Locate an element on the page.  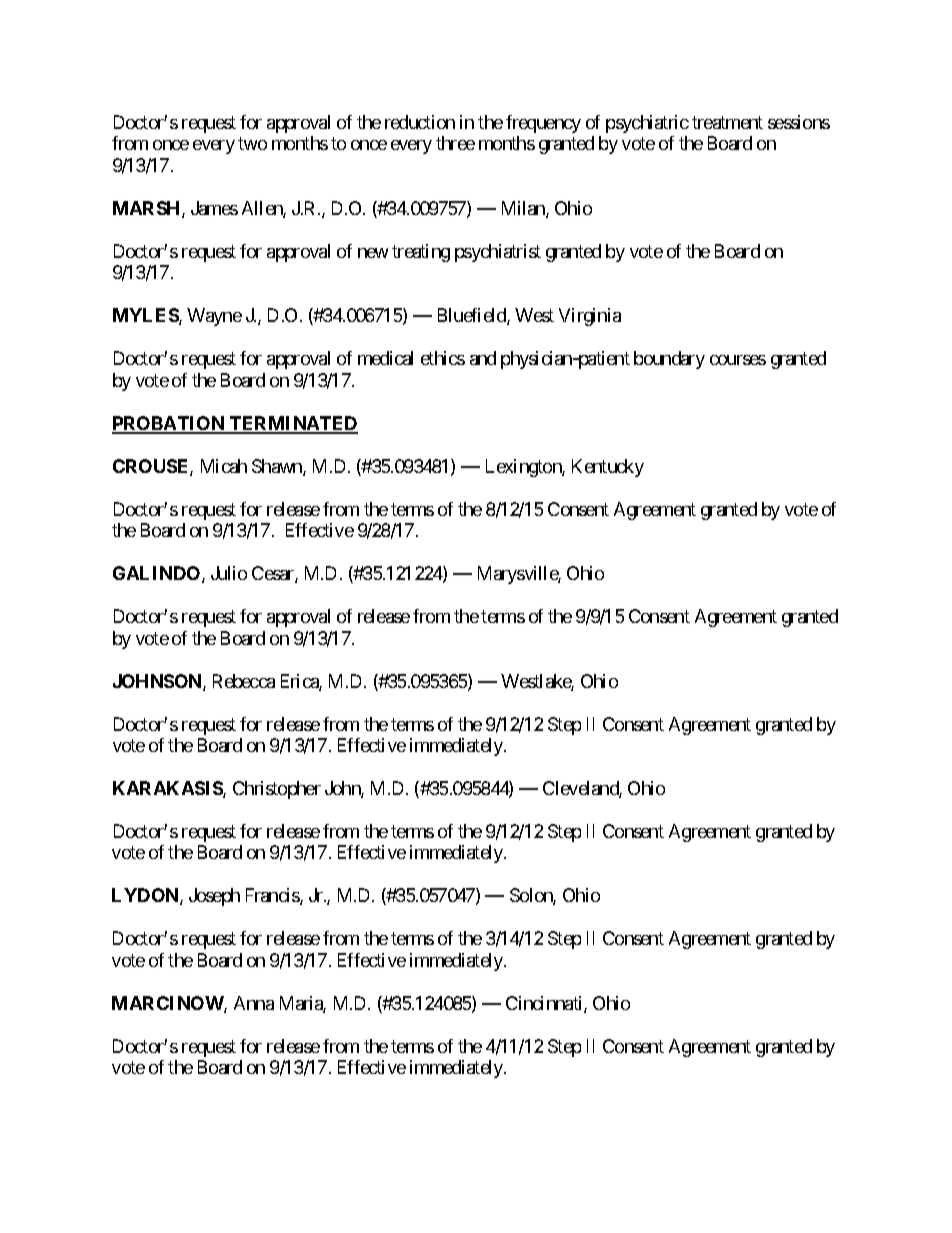
Julio is located at coordinates (229, 573).
